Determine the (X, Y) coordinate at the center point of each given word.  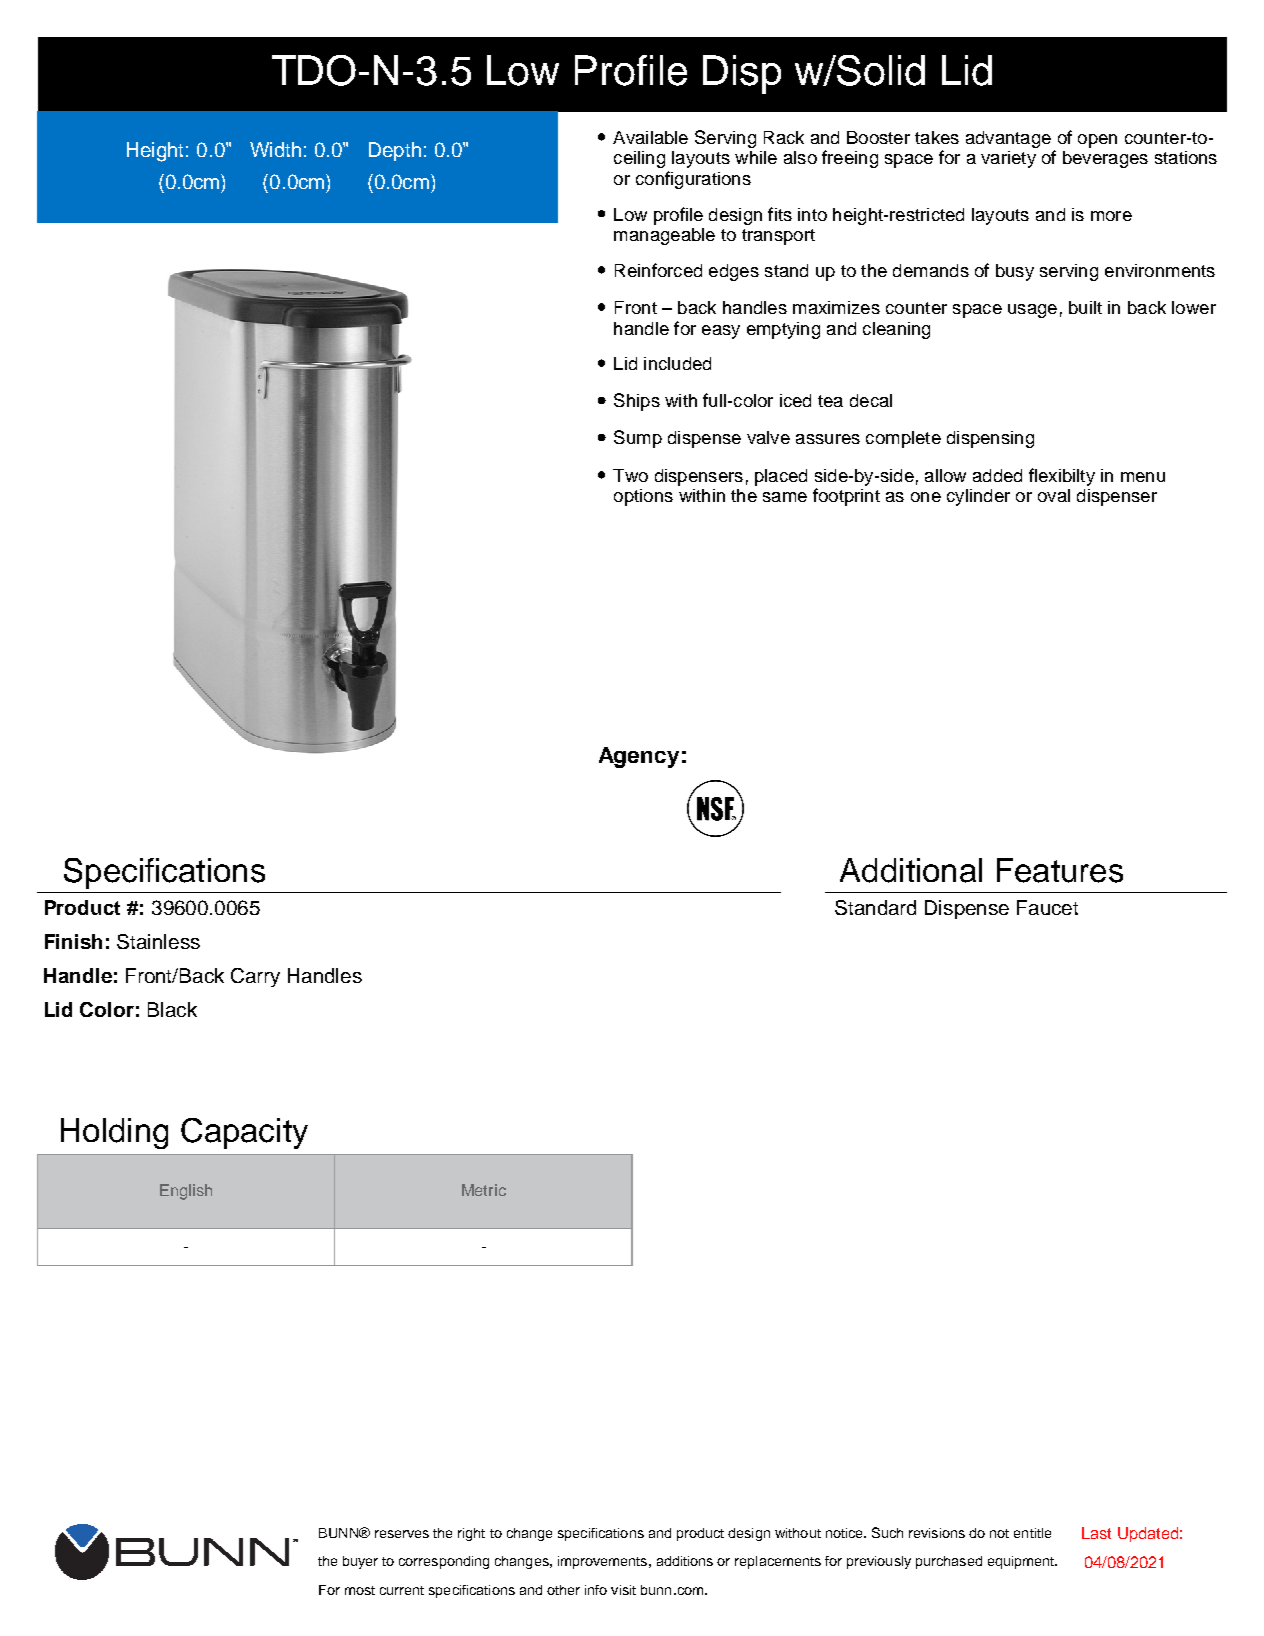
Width (275, 149)
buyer (360, 1562)
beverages (1105, 159)
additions (685, 1561)
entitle (1032, 1533)
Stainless (158, 941)
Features (1060, 870)
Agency (639, 757)
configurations (693, 180)
